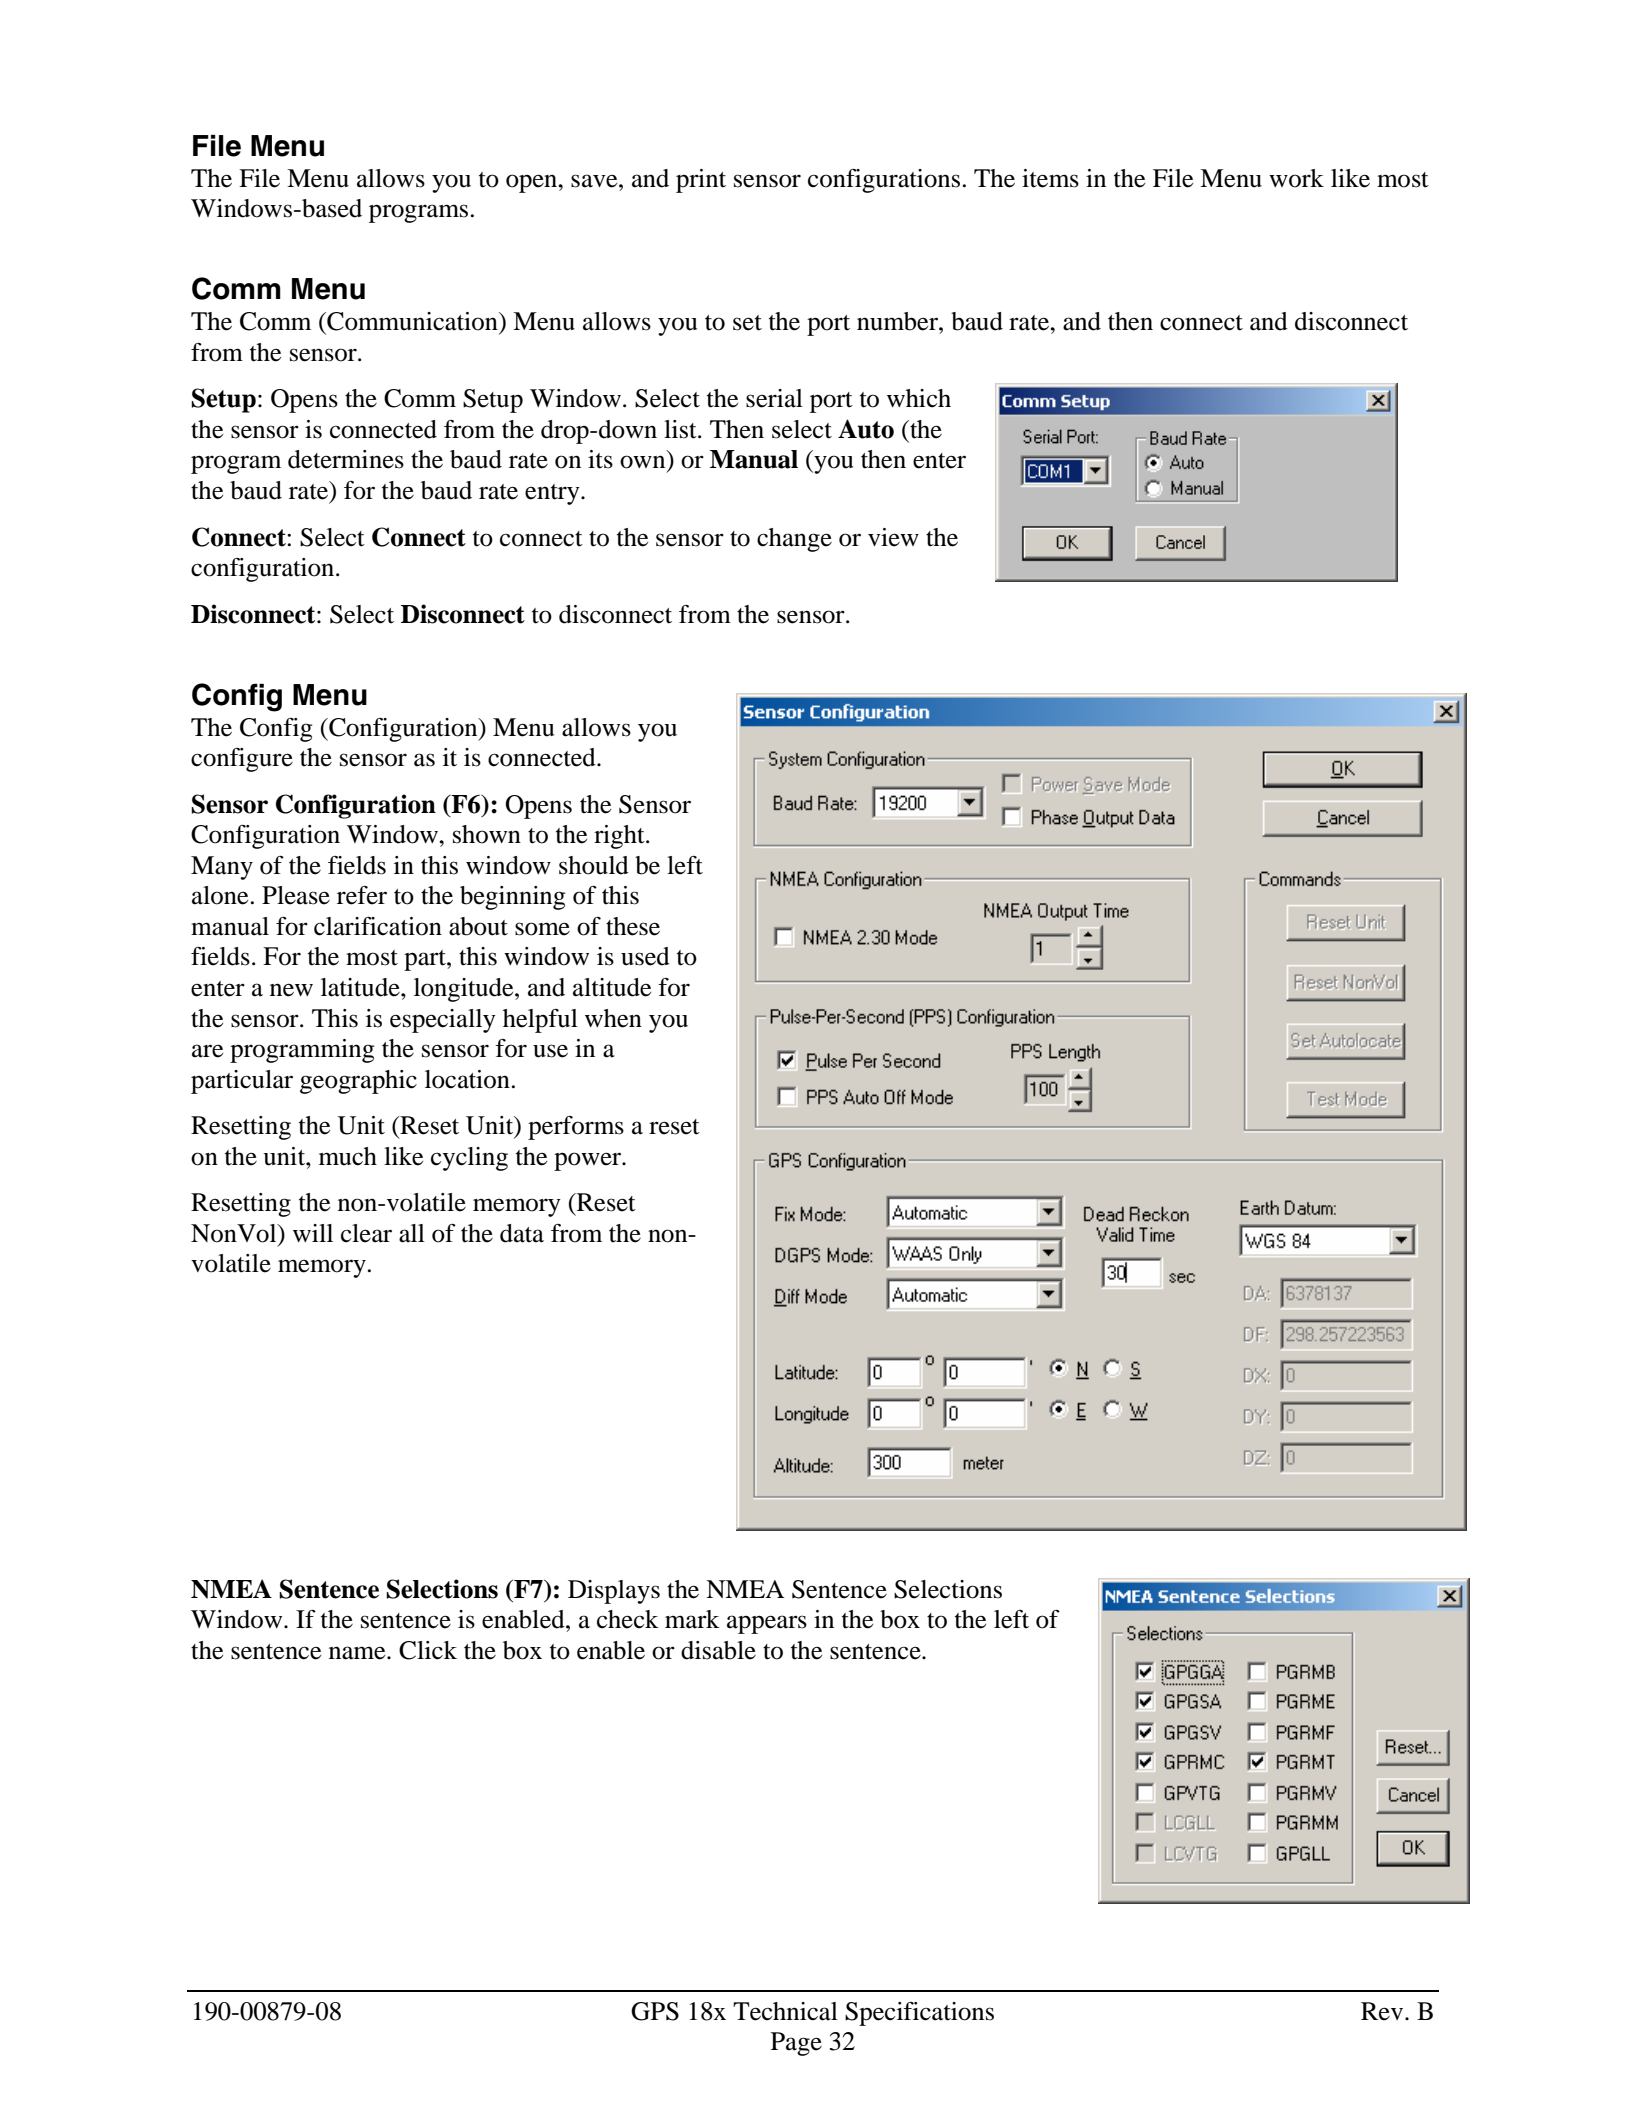  I want to click on print, so click(701, 181).
